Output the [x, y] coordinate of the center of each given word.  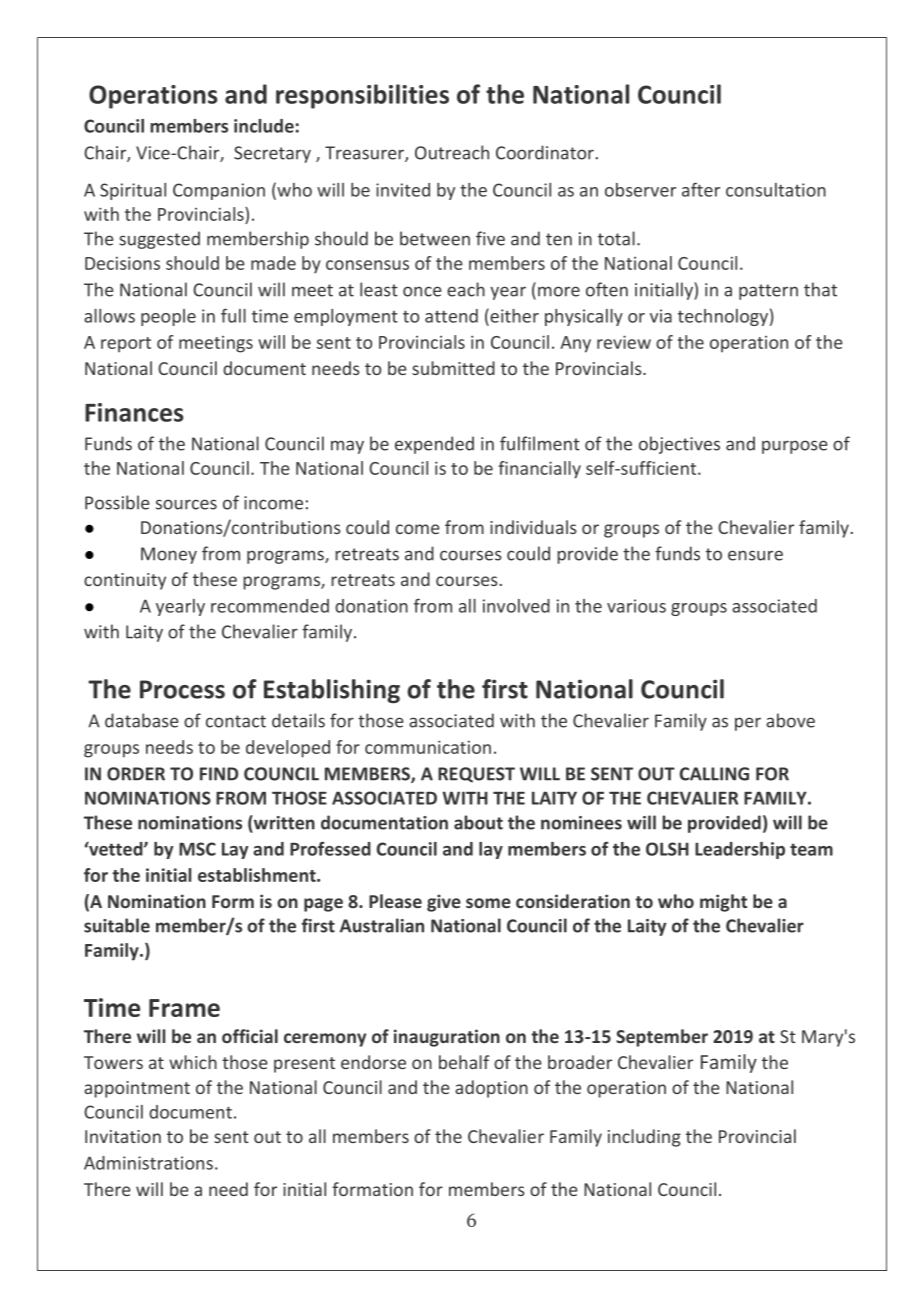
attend [451, 316]
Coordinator [545, 152]
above [790, 720]
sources [186, 504]
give [444, 903]
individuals [533, 527]
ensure [755, 555]
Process [182, 689]
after [701, 189]
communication [428, 747]
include [264, 126]
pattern [768, 292]
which [193, 1062]
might [723, 903]
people [168, 317]
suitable [117, 925]
